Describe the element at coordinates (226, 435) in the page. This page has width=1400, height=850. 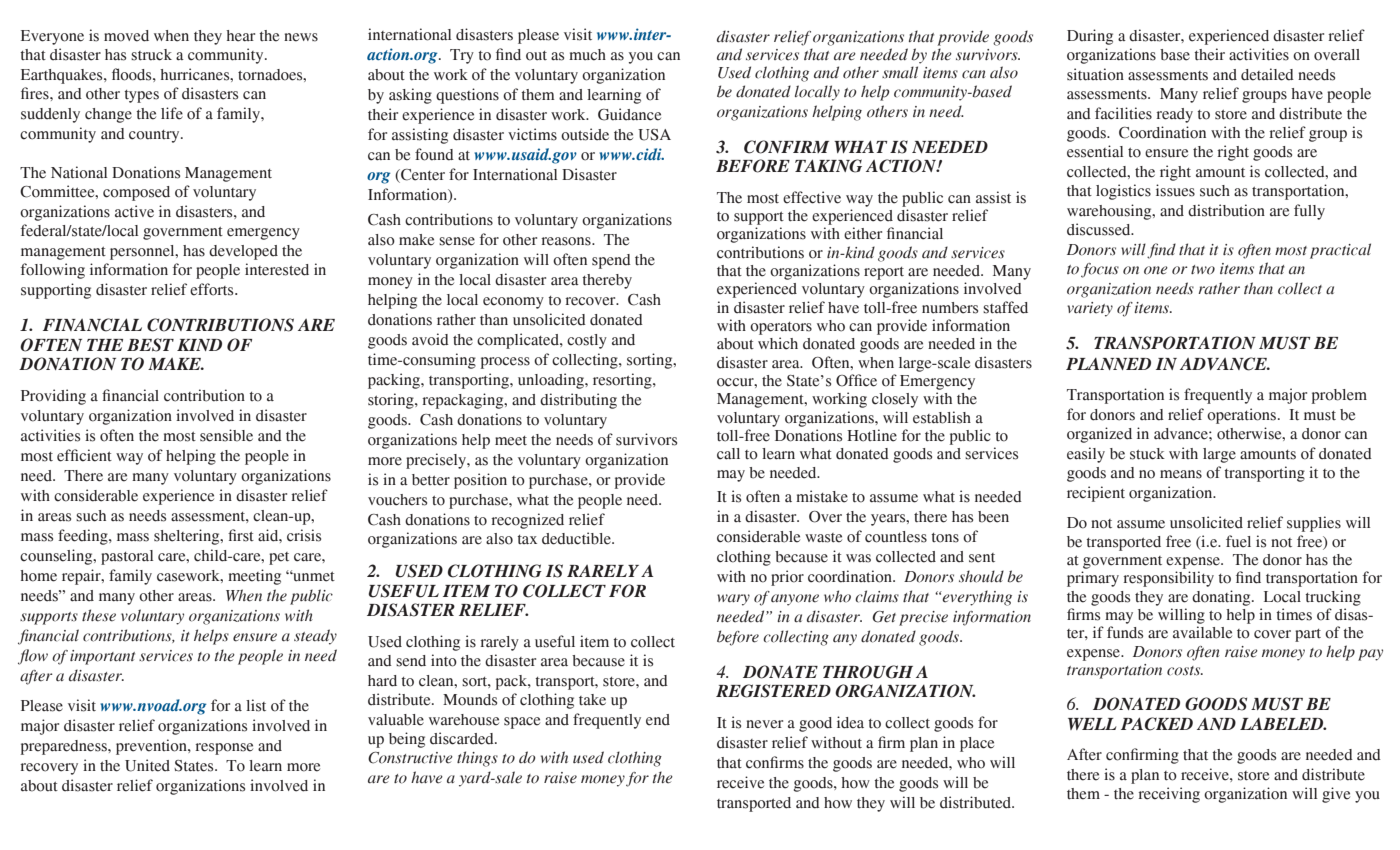
I see `sensible` at that location.
